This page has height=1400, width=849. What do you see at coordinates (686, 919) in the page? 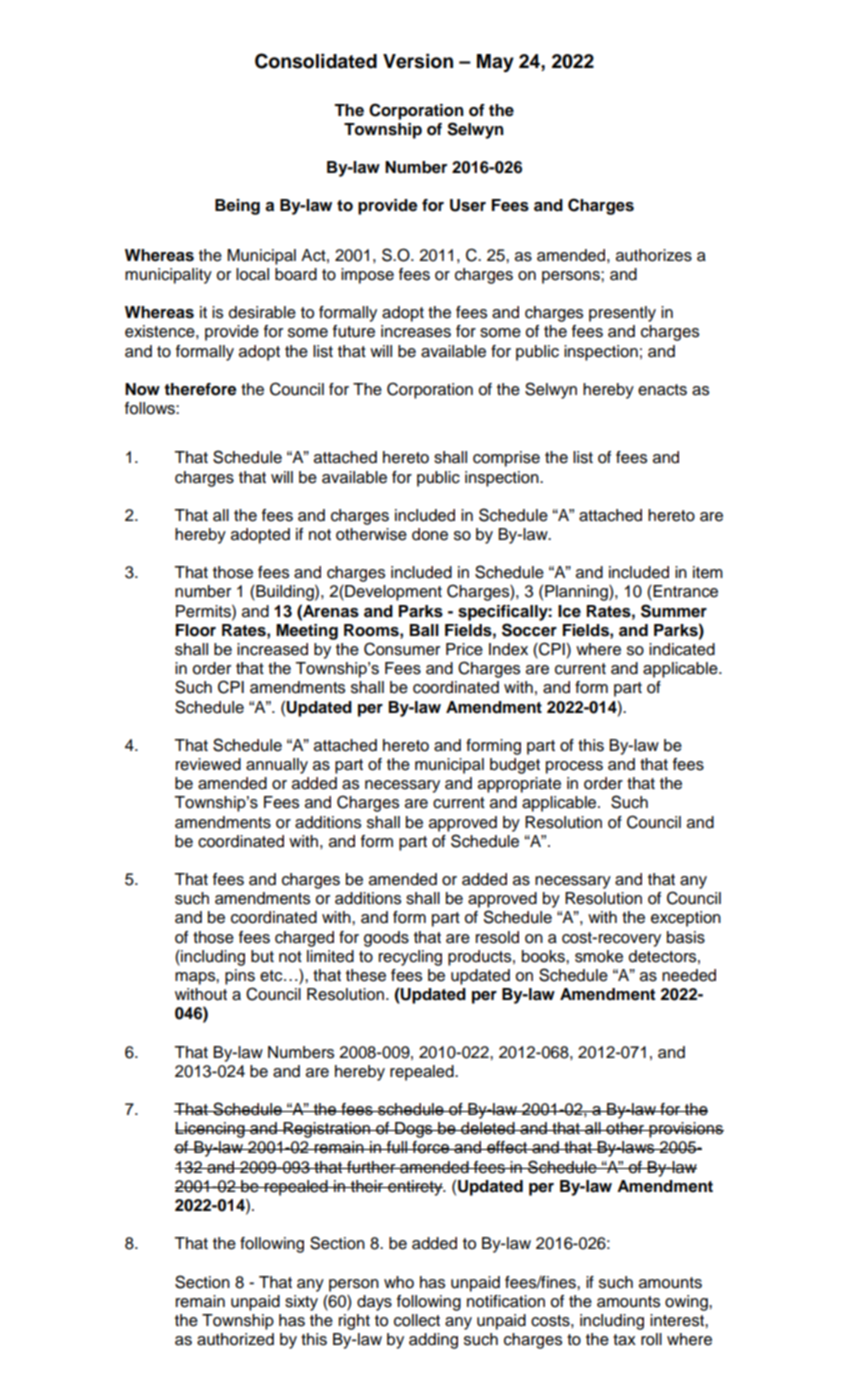
I see `exception` at bounding box center [686, 919].
